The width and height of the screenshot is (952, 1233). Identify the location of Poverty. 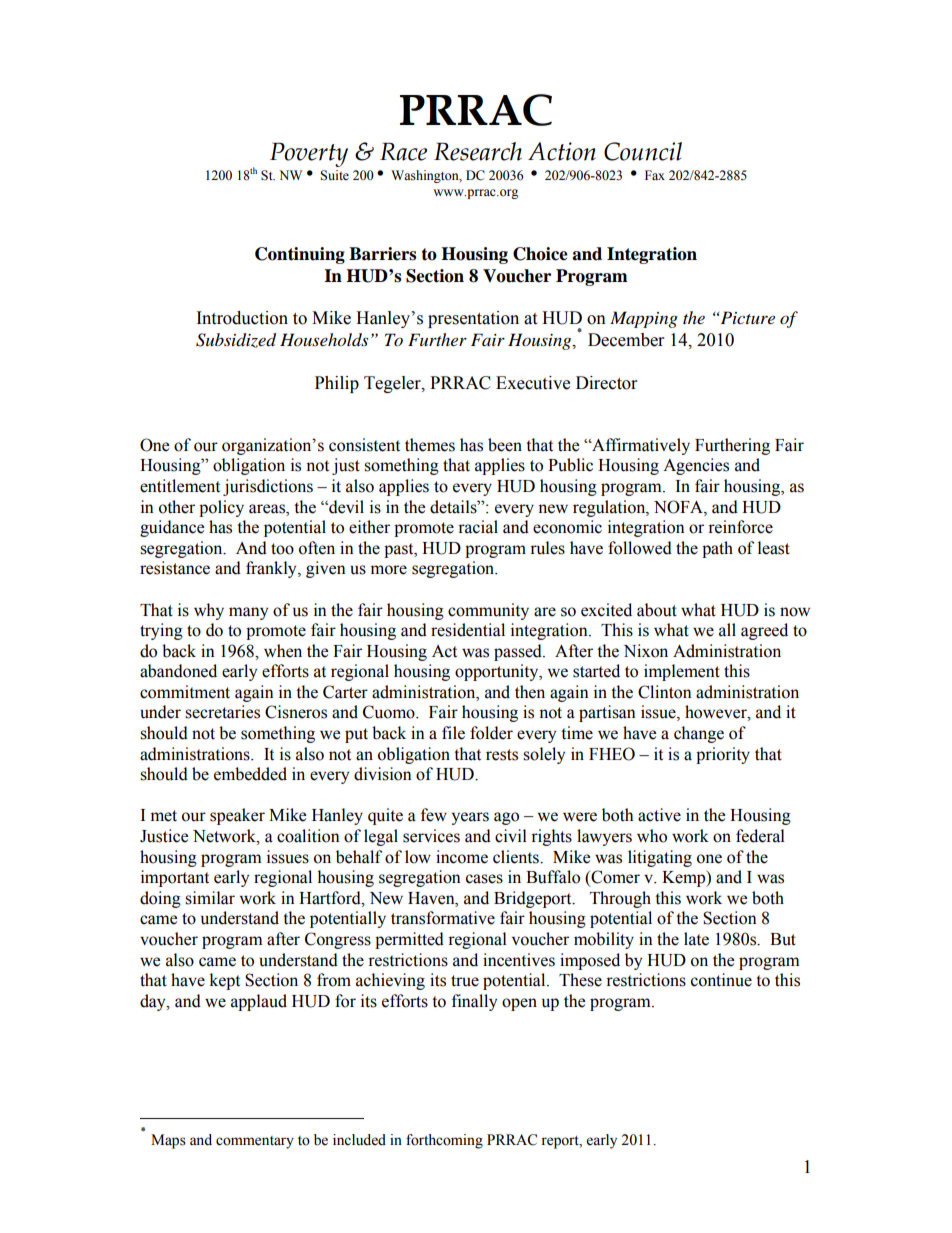
(309, 155).
